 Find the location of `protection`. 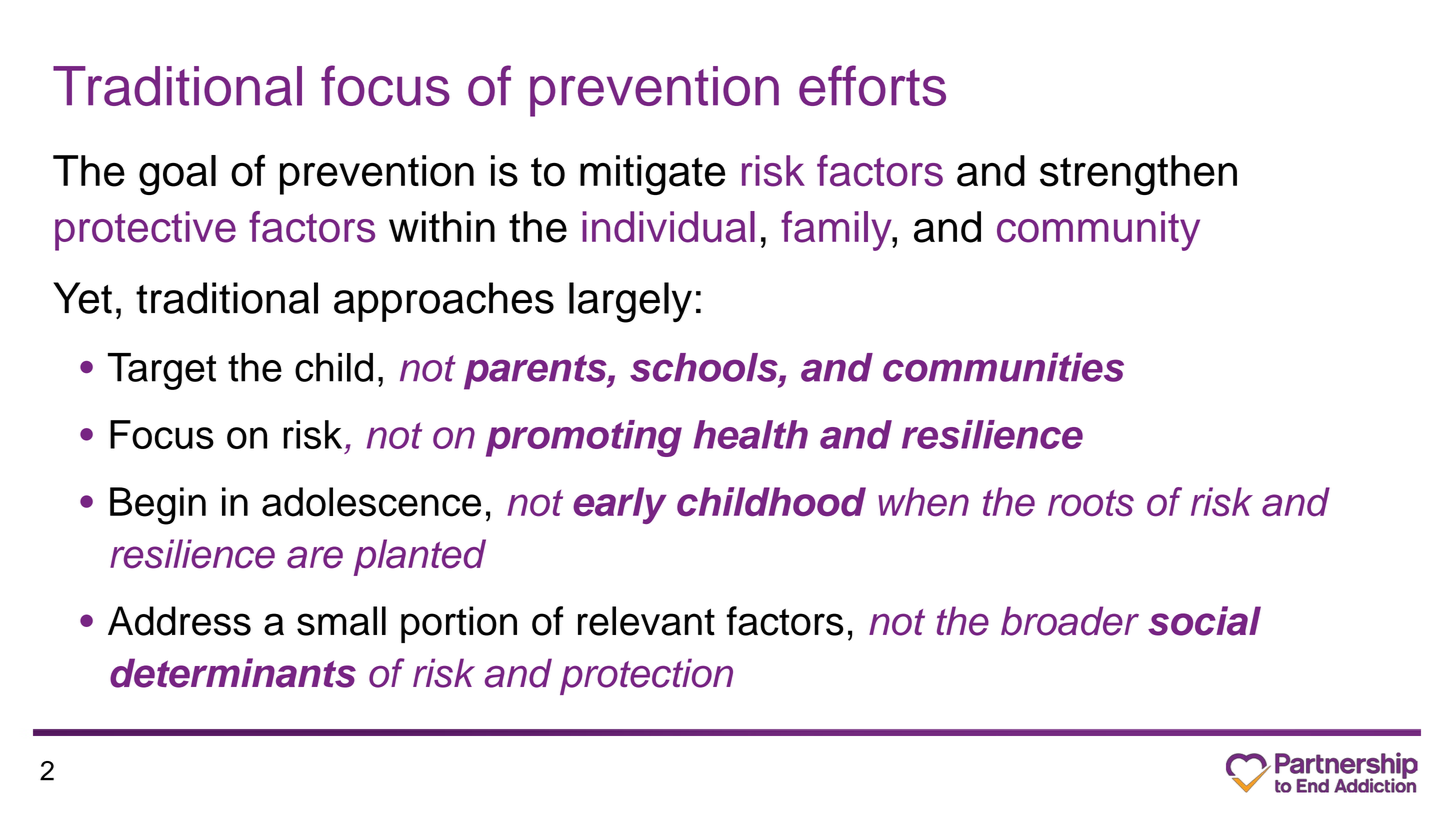

protection is located at coordinates (646, 676).
